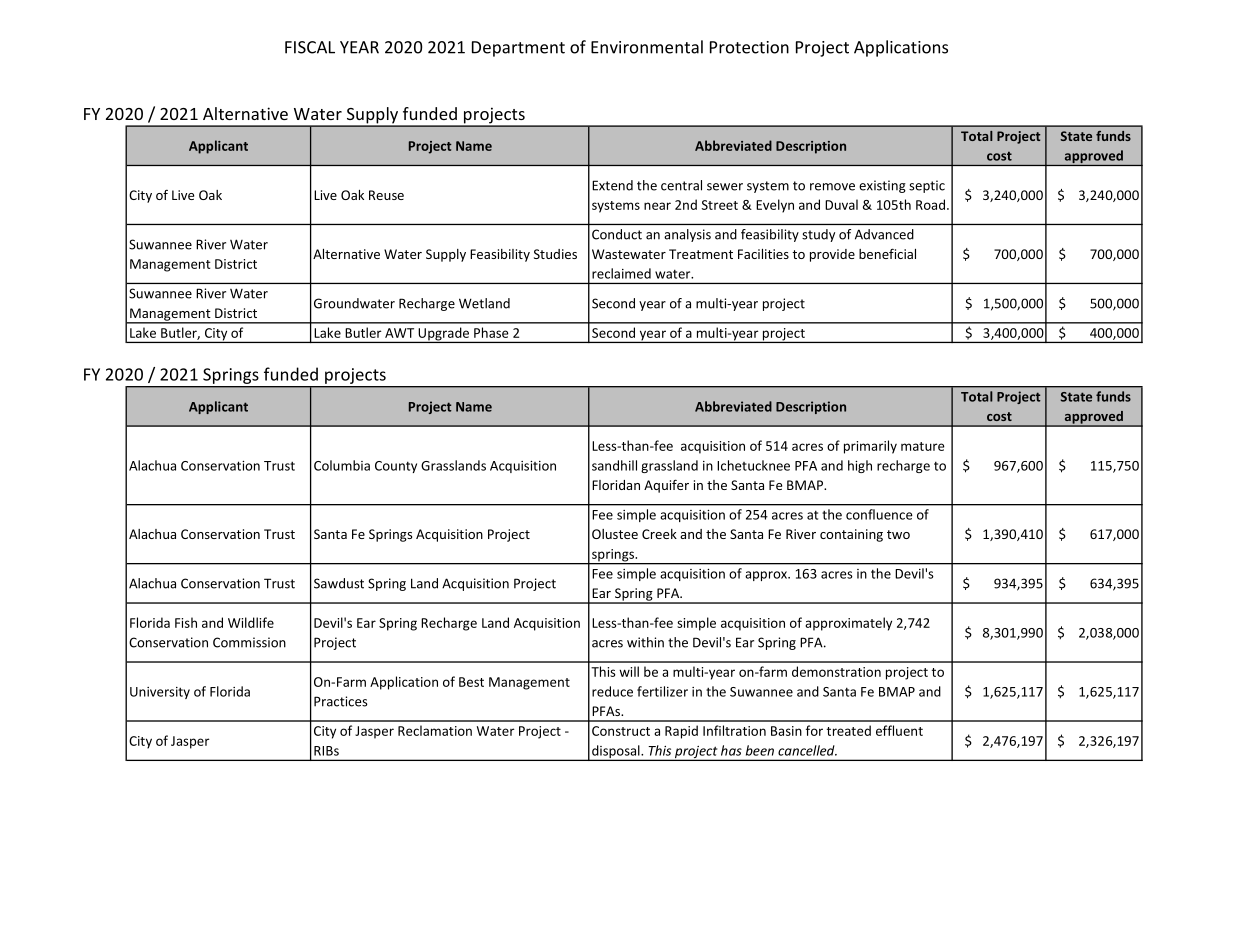 The image size is (1233, 952). Describe the element at coordinates (518, 49) in the document. I see `Department` at that location.
